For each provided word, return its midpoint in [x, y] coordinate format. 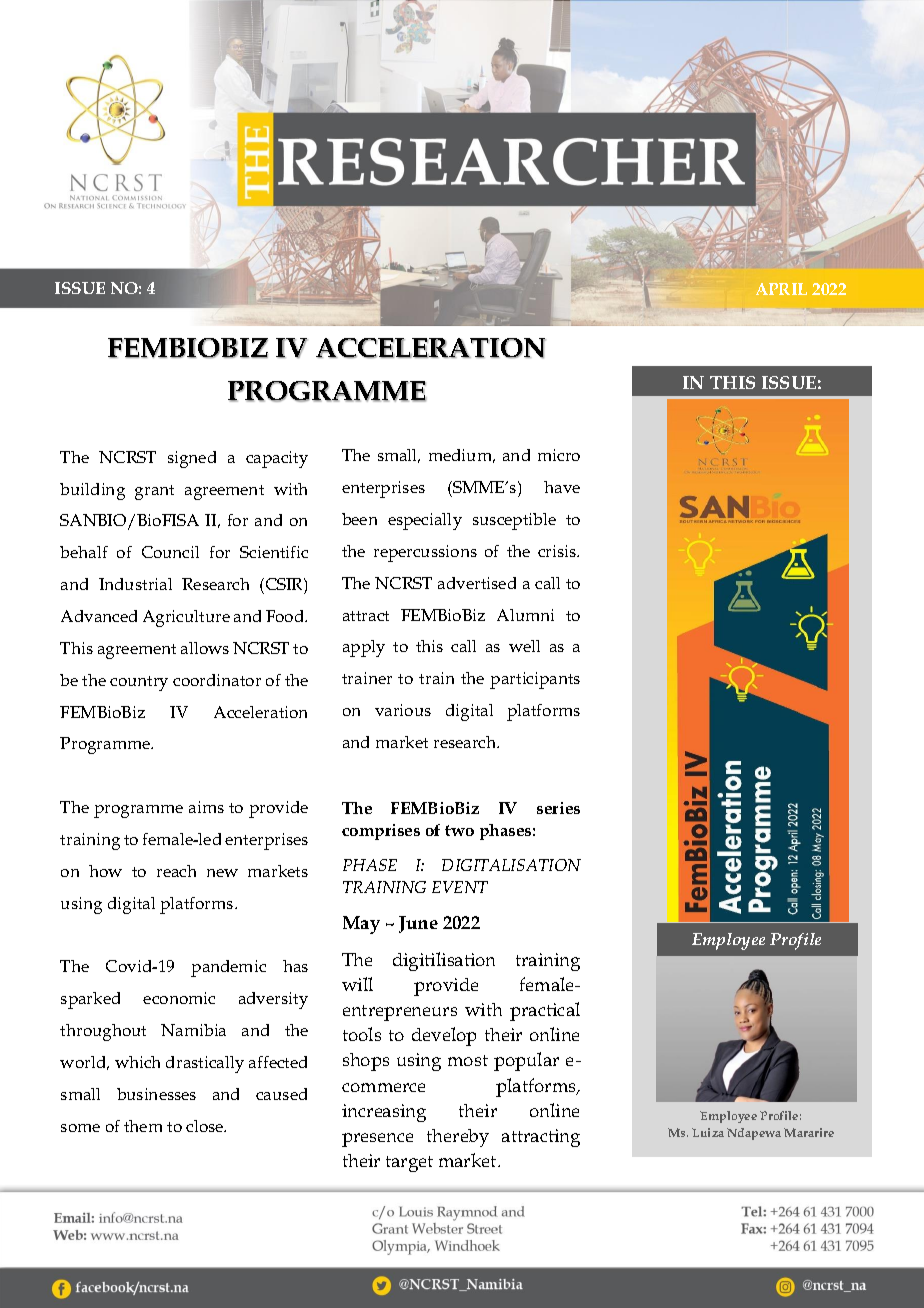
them [143, 1126]
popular [526, 1061]
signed [192, 459]
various [403, 710]
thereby [458, 1138]
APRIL [781, 289]
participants [535, 680]
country [139, 683]
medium [462, 456]
